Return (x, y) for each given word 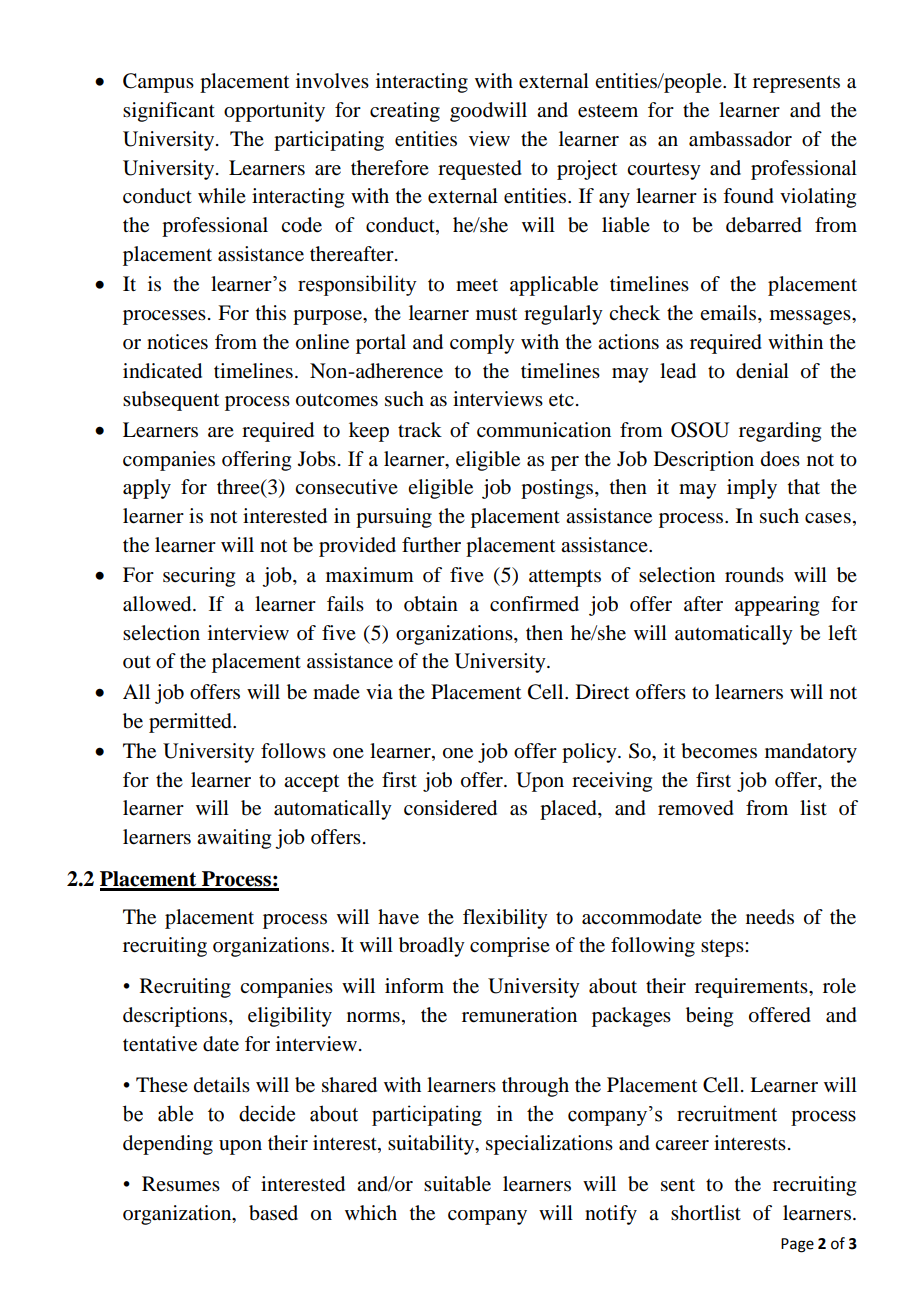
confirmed (534, 604)
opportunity (274, 112)
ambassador (740, 139)
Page (797, 1245)
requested (480, 170)
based (273, 1213)
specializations (549, 1145)
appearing (777, 606)
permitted (191, 723)
